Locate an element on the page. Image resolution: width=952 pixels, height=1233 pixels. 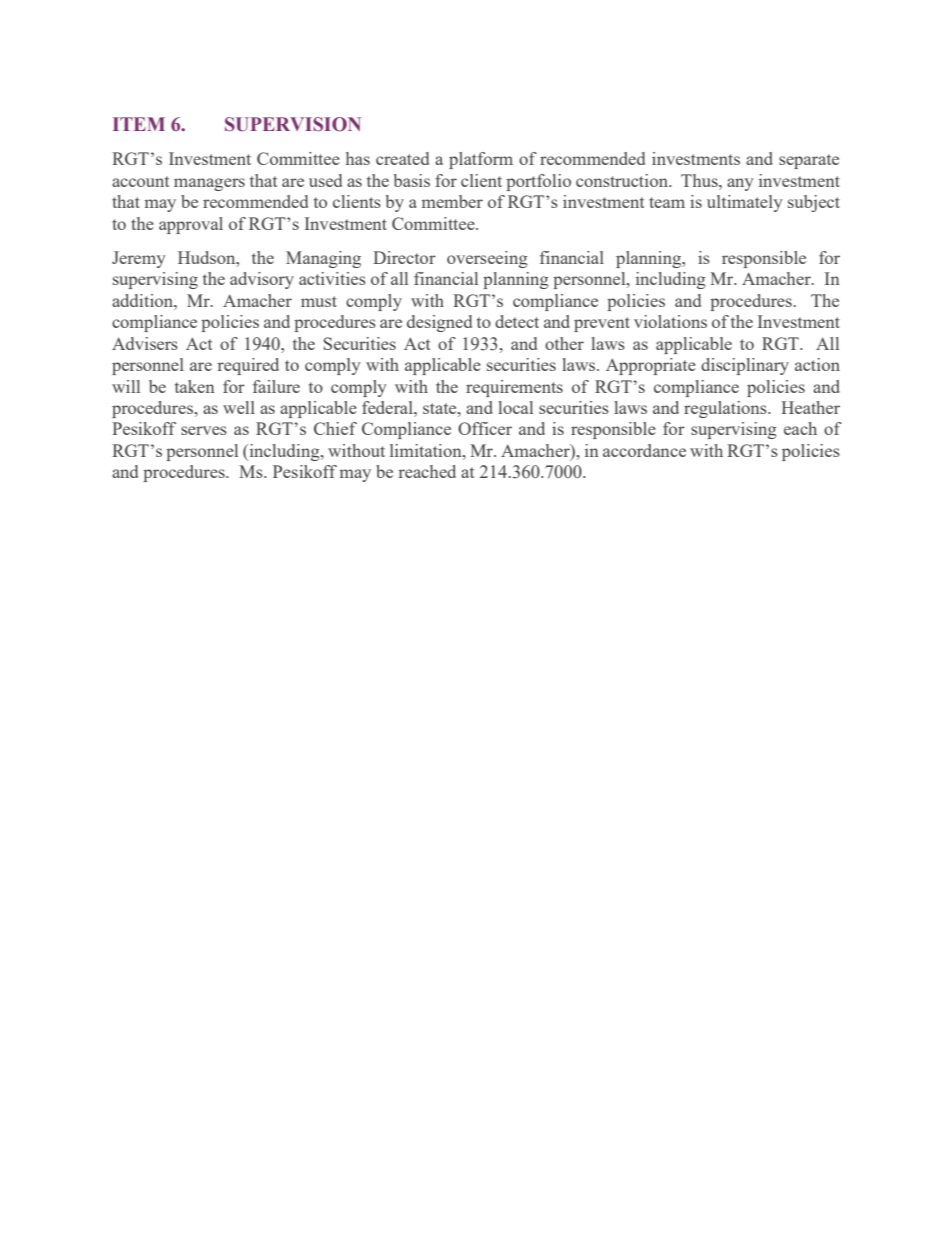
platform is located at coordinates (481, 160).
